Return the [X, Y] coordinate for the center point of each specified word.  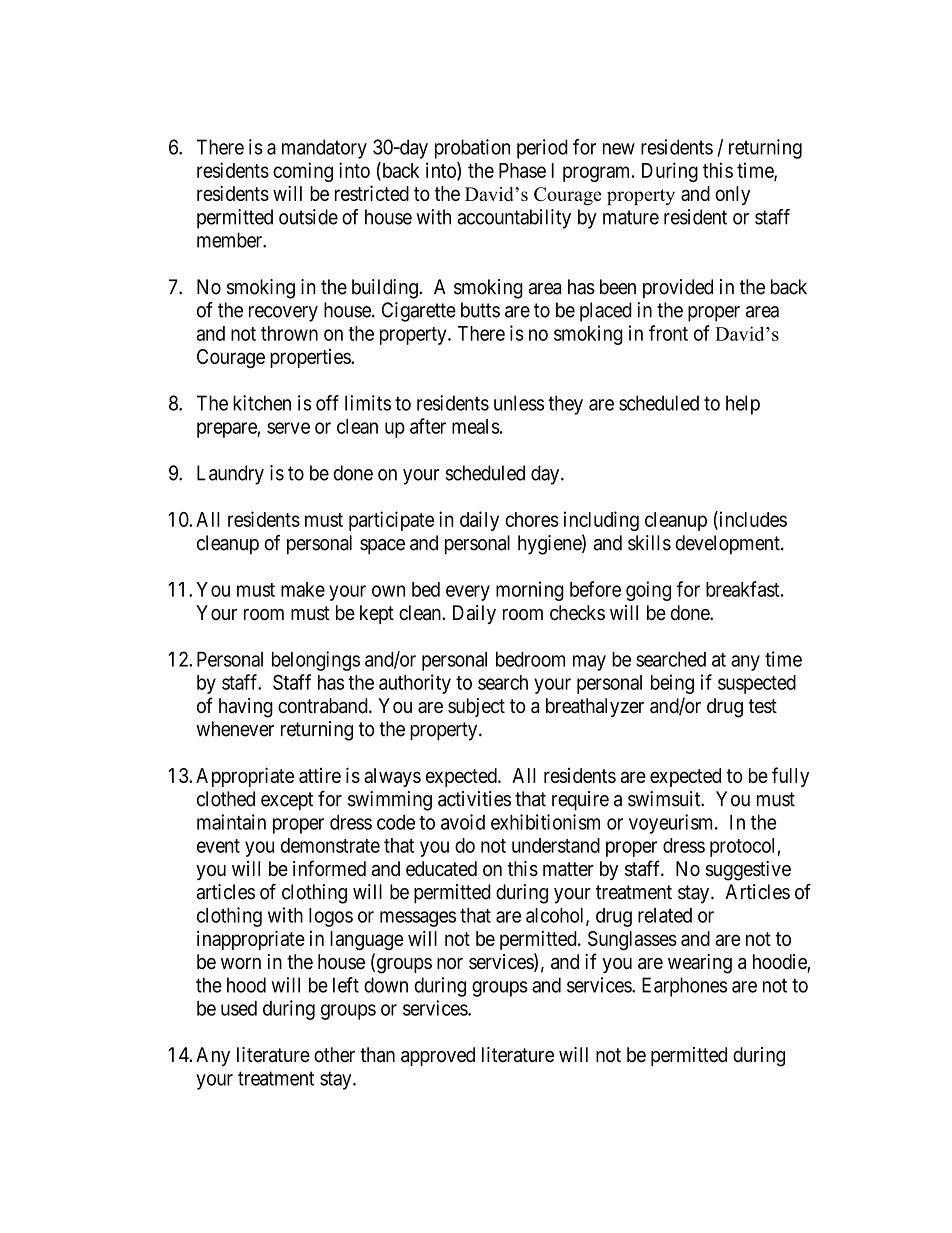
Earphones [684, 987]
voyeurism [672, 824]
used [239, 1008]
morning [530, 591]
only [732, 195]
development [728, 545]
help [743, 405]
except [287, 801]
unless [519, 403]
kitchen [262, 403]
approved [438, 1056]
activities [474, 799]
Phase [522, 170]
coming [303, 172]
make [303, 589]
